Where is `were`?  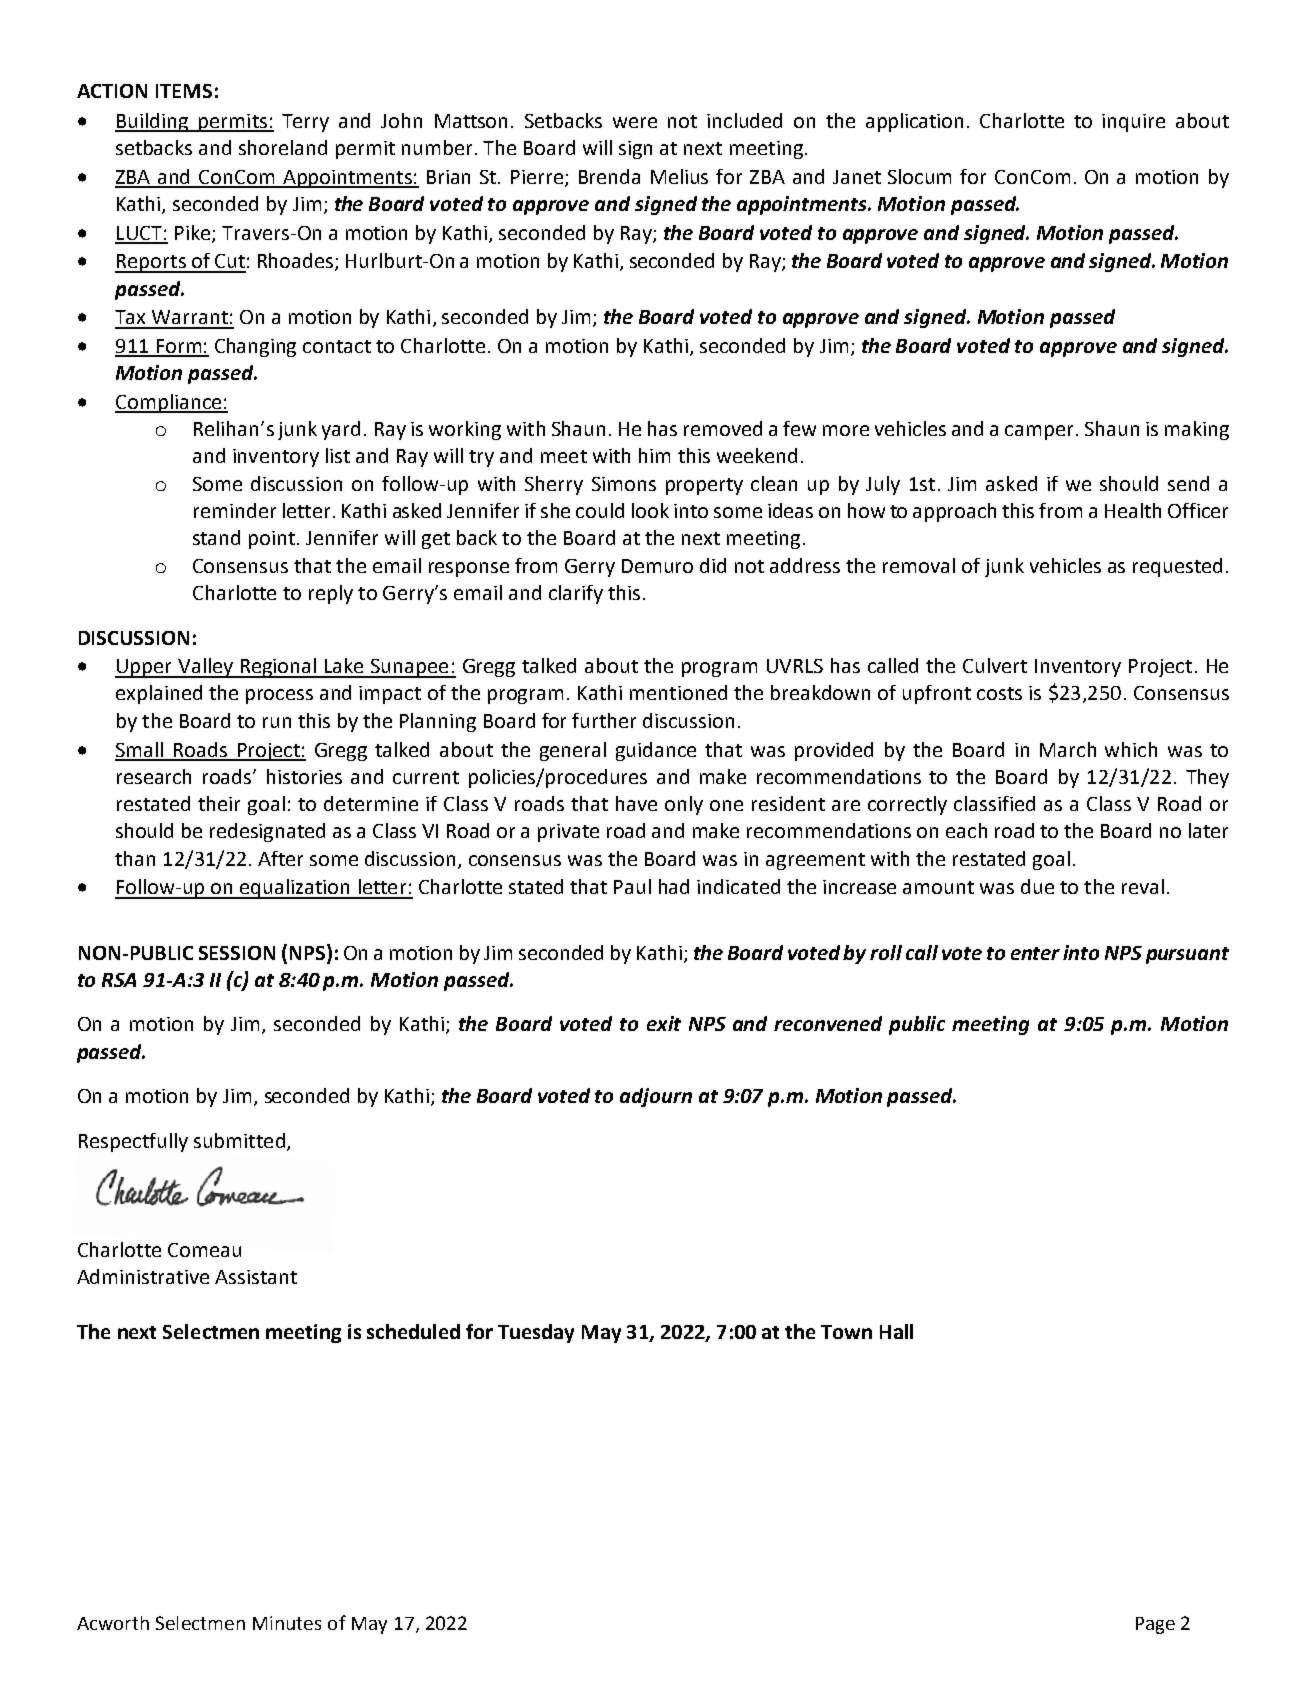
were is located at coordinates (635, 122).
